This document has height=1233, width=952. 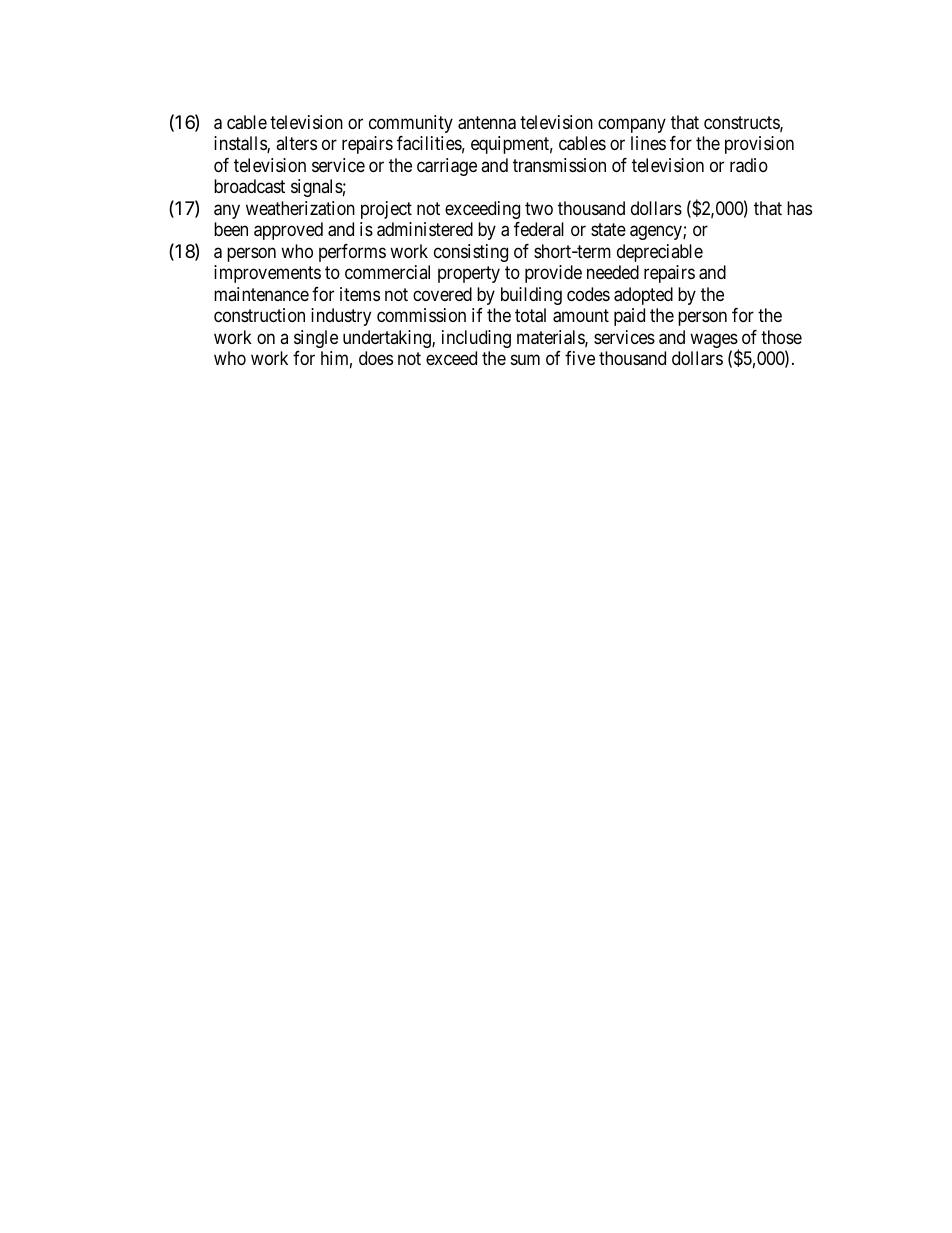 What do you see at coordinates (261, 294) in the document?
I see `maintenance` at bounding box center [261, 294].
